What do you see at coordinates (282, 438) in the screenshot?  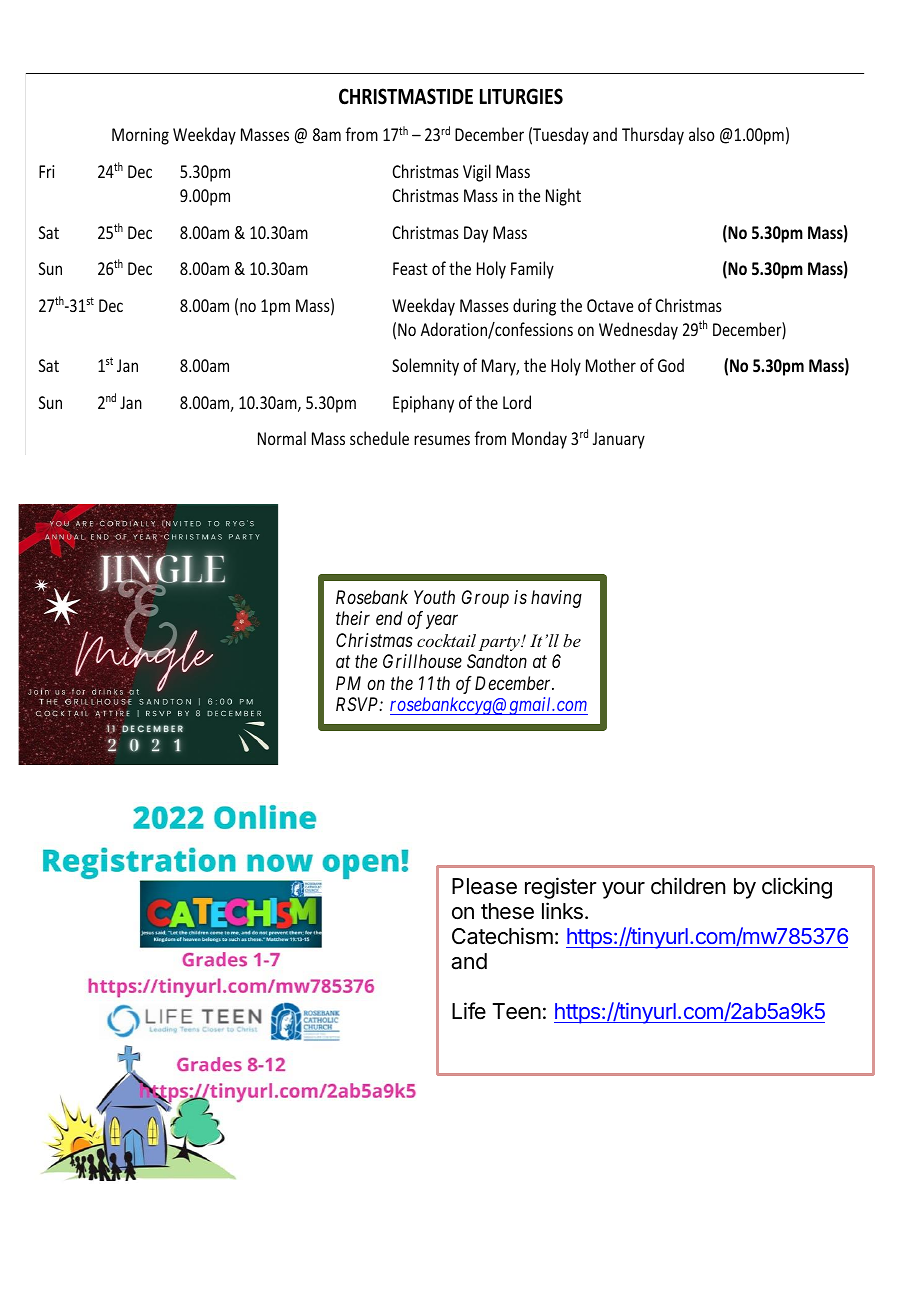 I see `Normal` at bounding box center [282, 438].
